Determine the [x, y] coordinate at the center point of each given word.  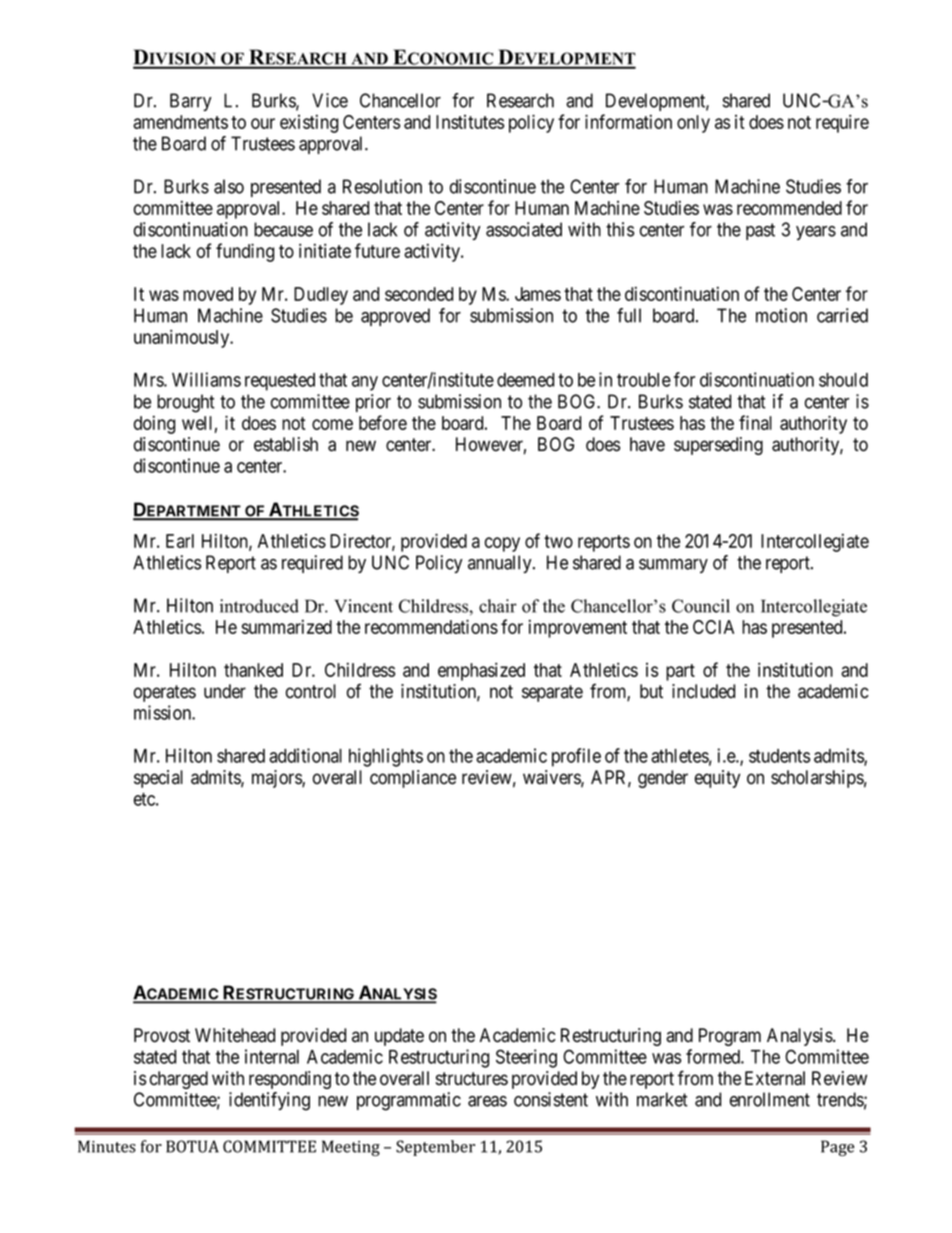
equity [717, 779]
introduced [259, 606]
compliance [413, 779]
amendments [180, 122]
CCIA [713, 627]
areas [487, 1101]
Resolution [382, 186]
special [158, 779]
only [693, 124]
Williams [206, 379]
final [755, 422]
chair [498, 606]
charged [179, 1080]
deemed [525, 380]
